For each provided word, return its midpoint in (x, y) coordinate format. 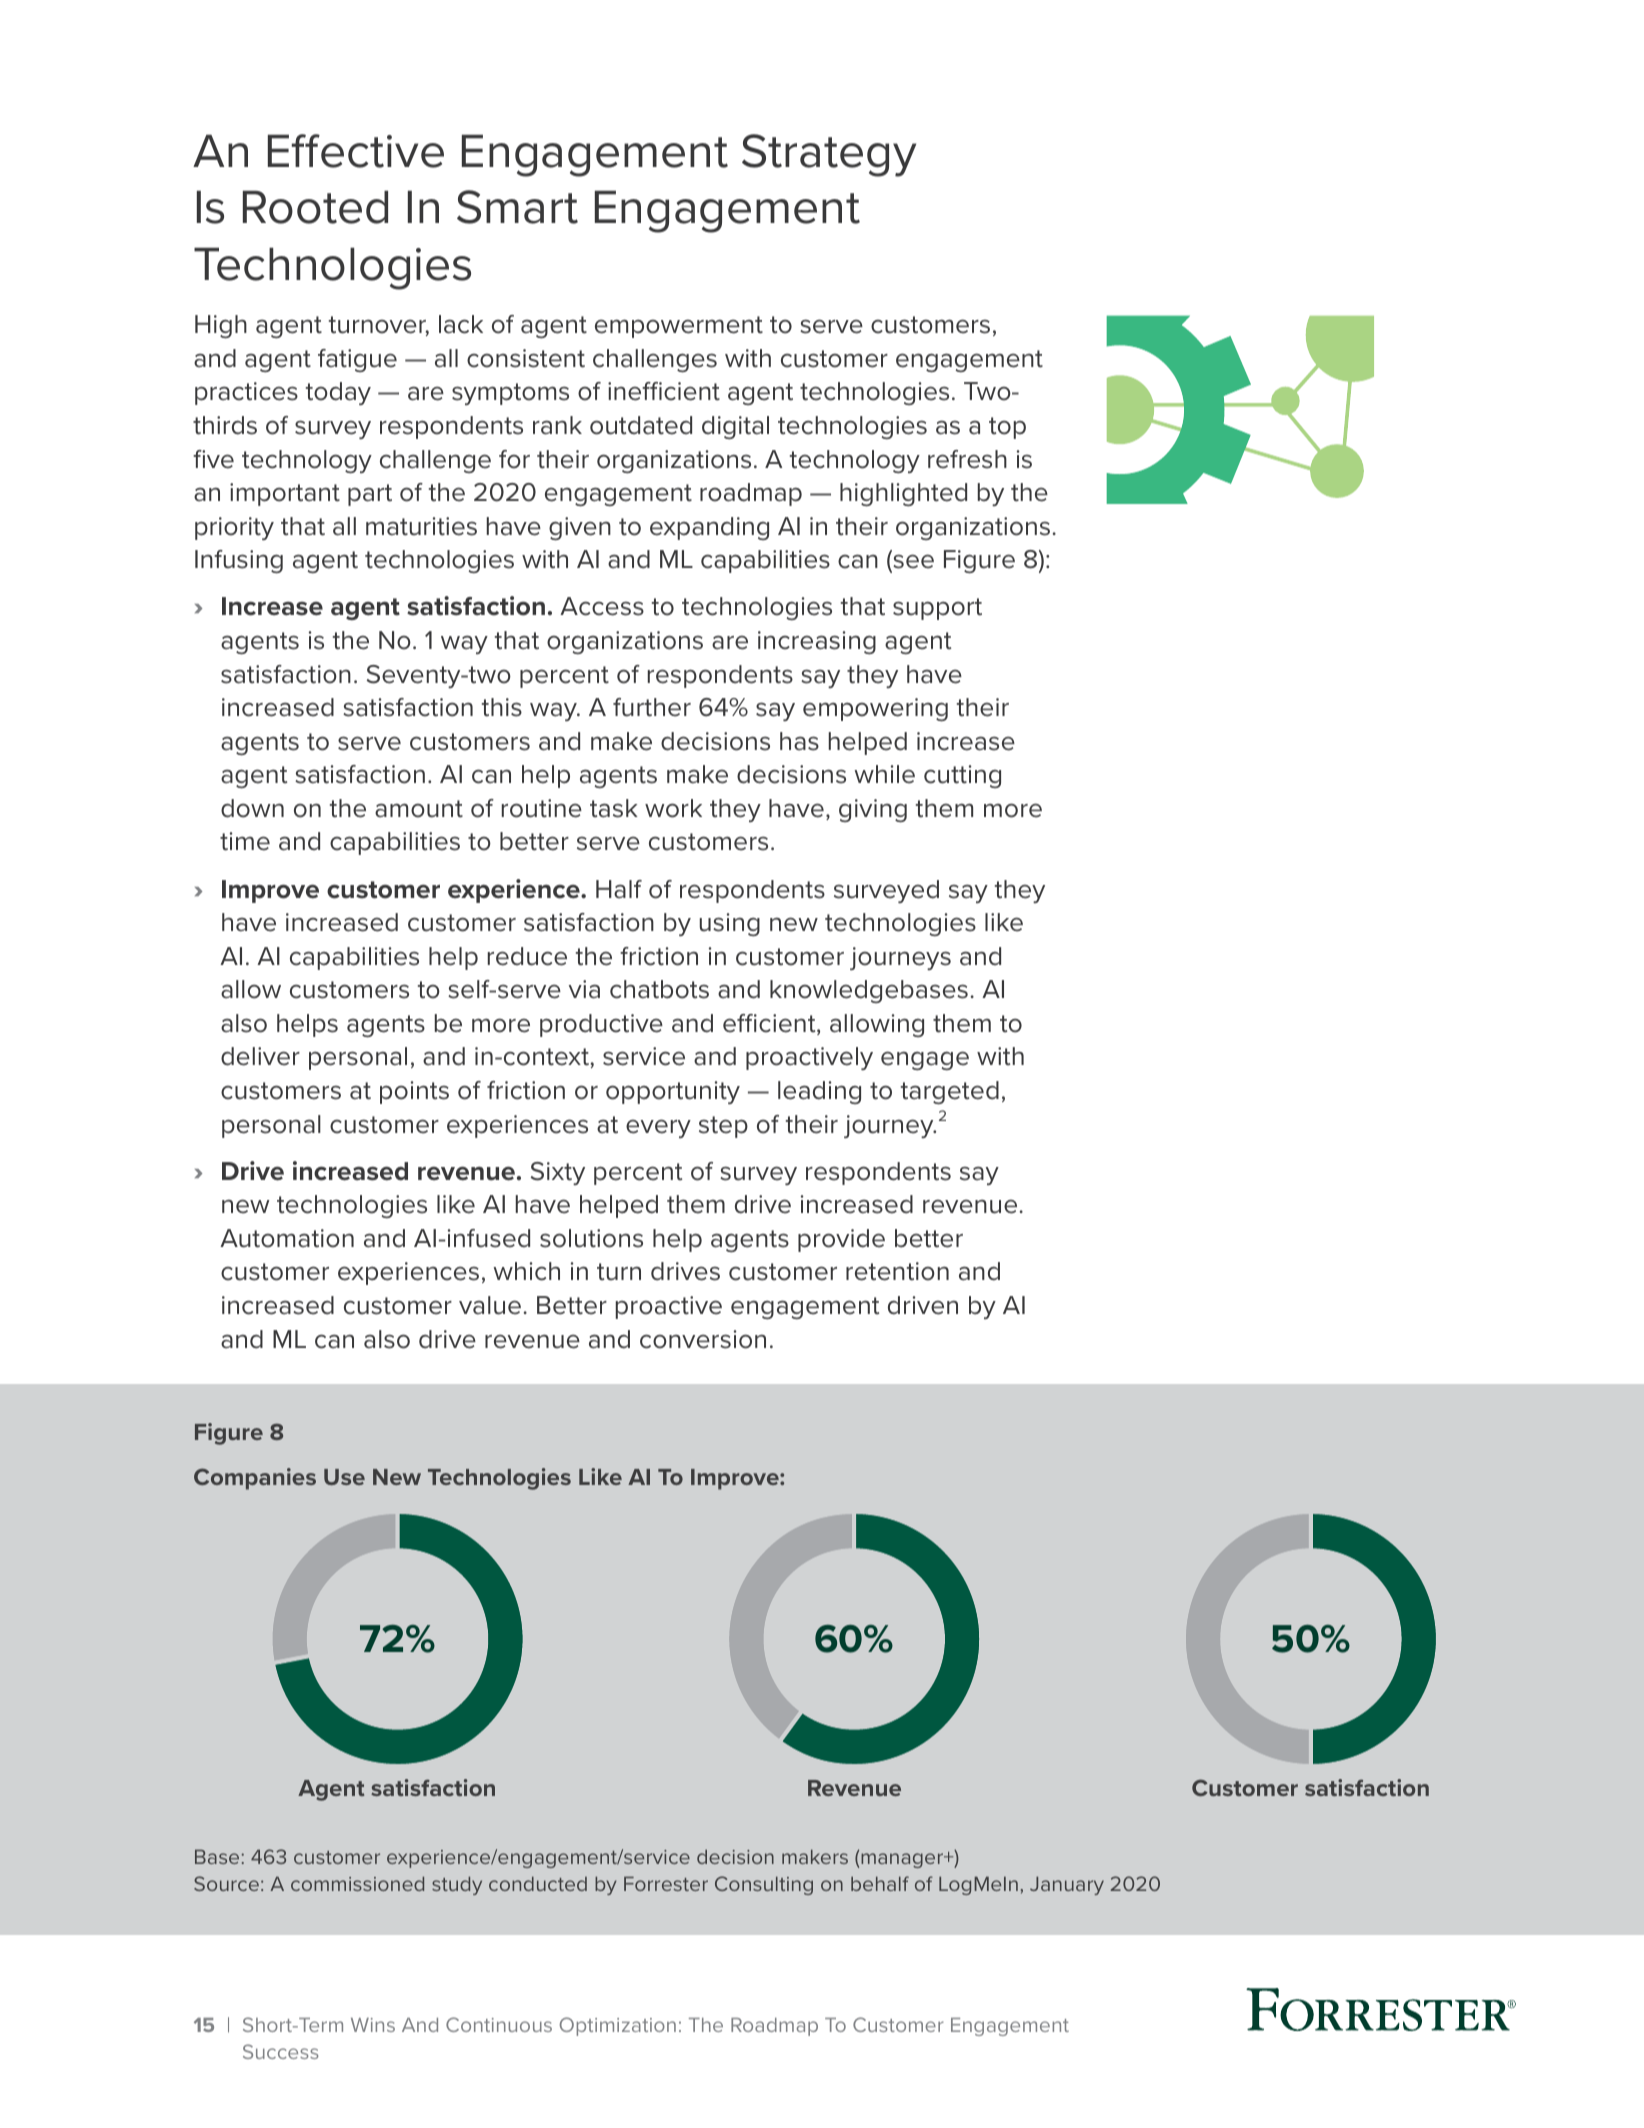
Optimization (618, 2026)
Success (281, 2051)
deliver (260, 1056)
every (658, 1128)
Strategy (829, 155)
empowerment (679, 327)
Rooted (315, 207)
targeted (950, 1092)
